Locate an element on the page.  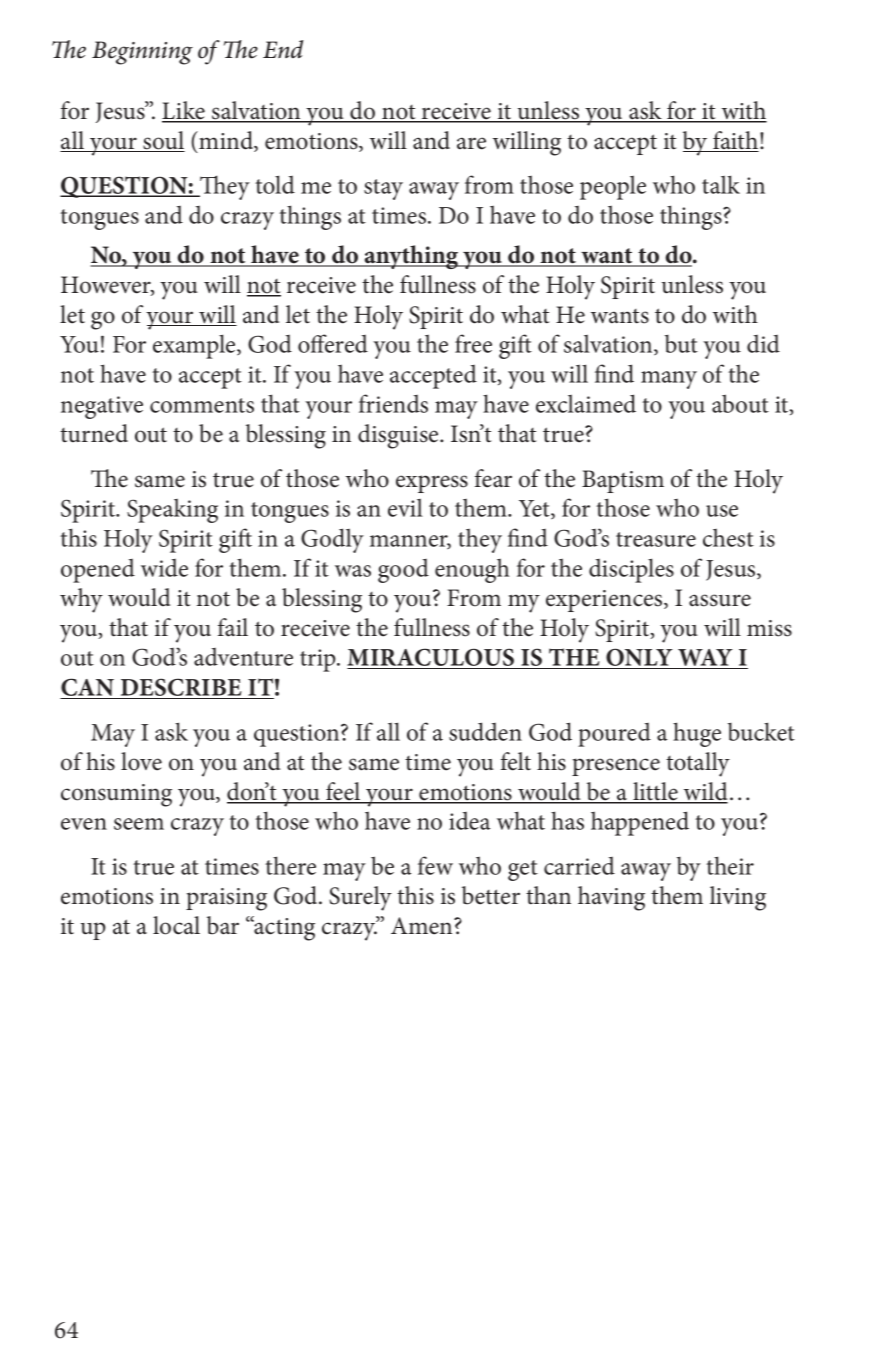
told is located at coordinates (275, 184).
